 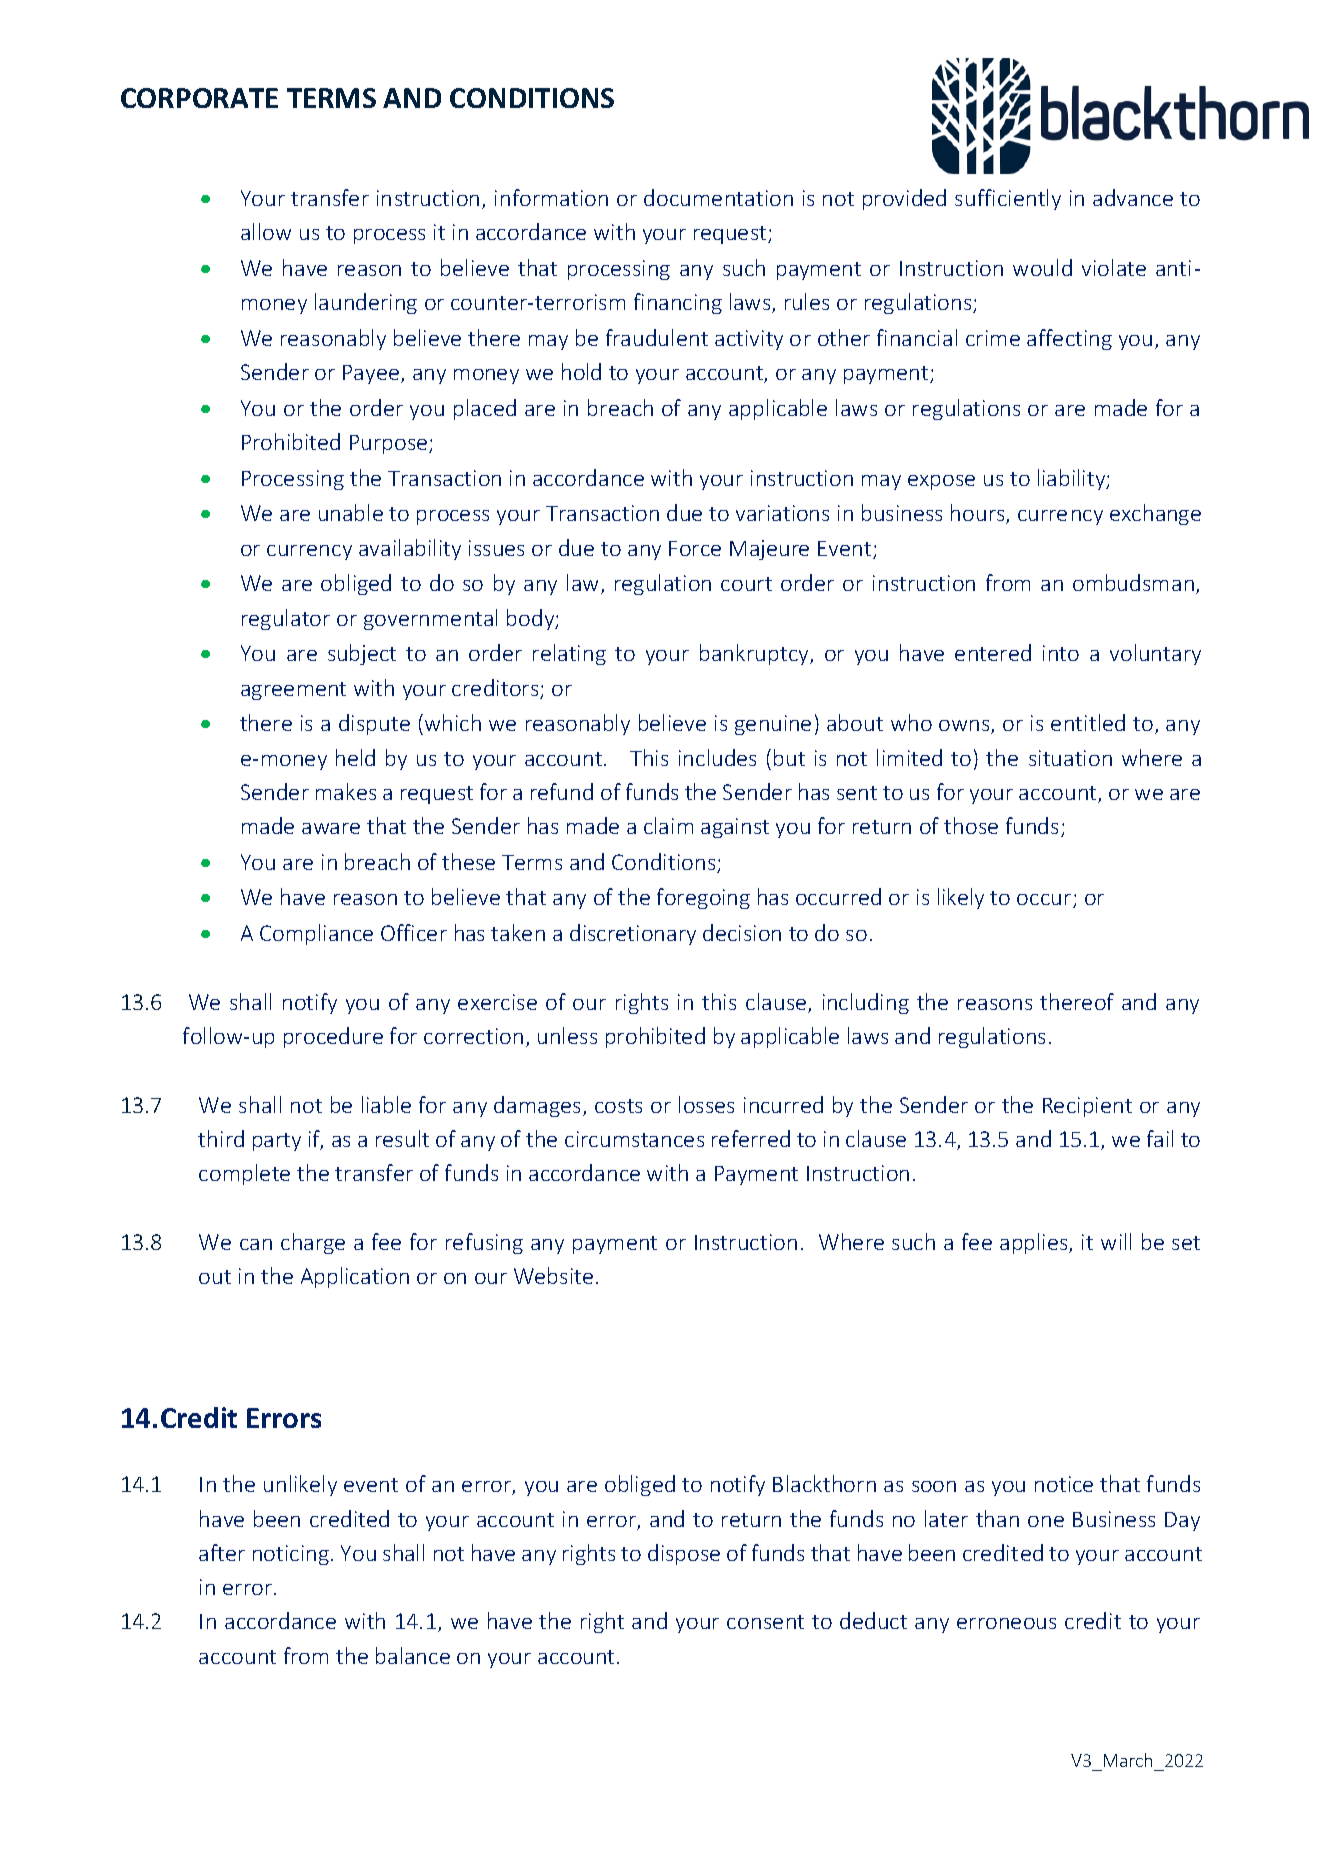 What do you see at coordinates (1035, 1243) in the screenshot?
I see `applies` at bounding box center [1035, 1243].
